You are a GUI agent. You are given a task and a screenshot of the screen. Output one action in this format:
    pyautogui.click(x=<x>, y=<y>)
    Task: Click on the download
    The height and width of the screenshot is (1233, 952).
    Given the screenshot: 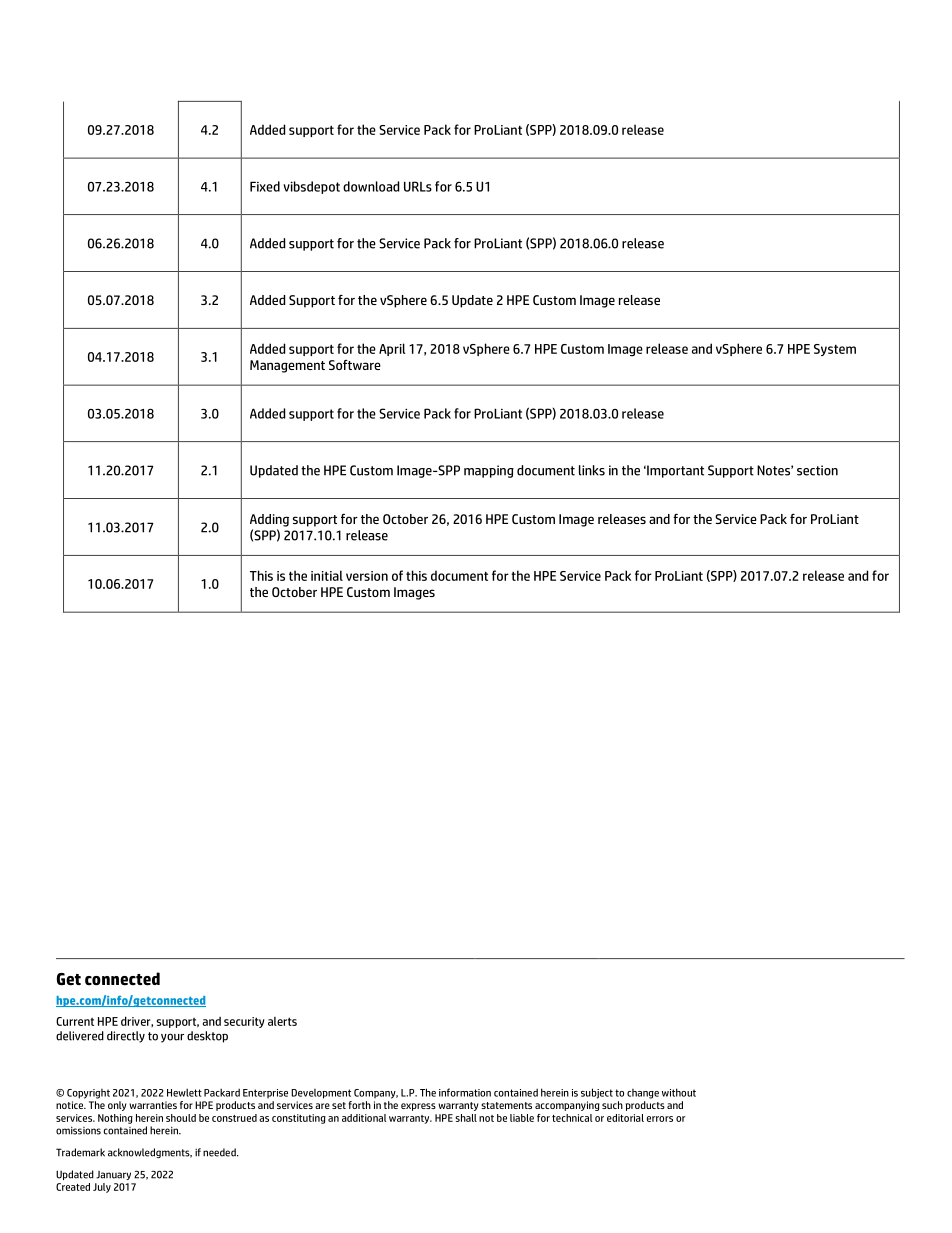 What is the action you would take?
    pyautogui.click(x=371, y=186)
